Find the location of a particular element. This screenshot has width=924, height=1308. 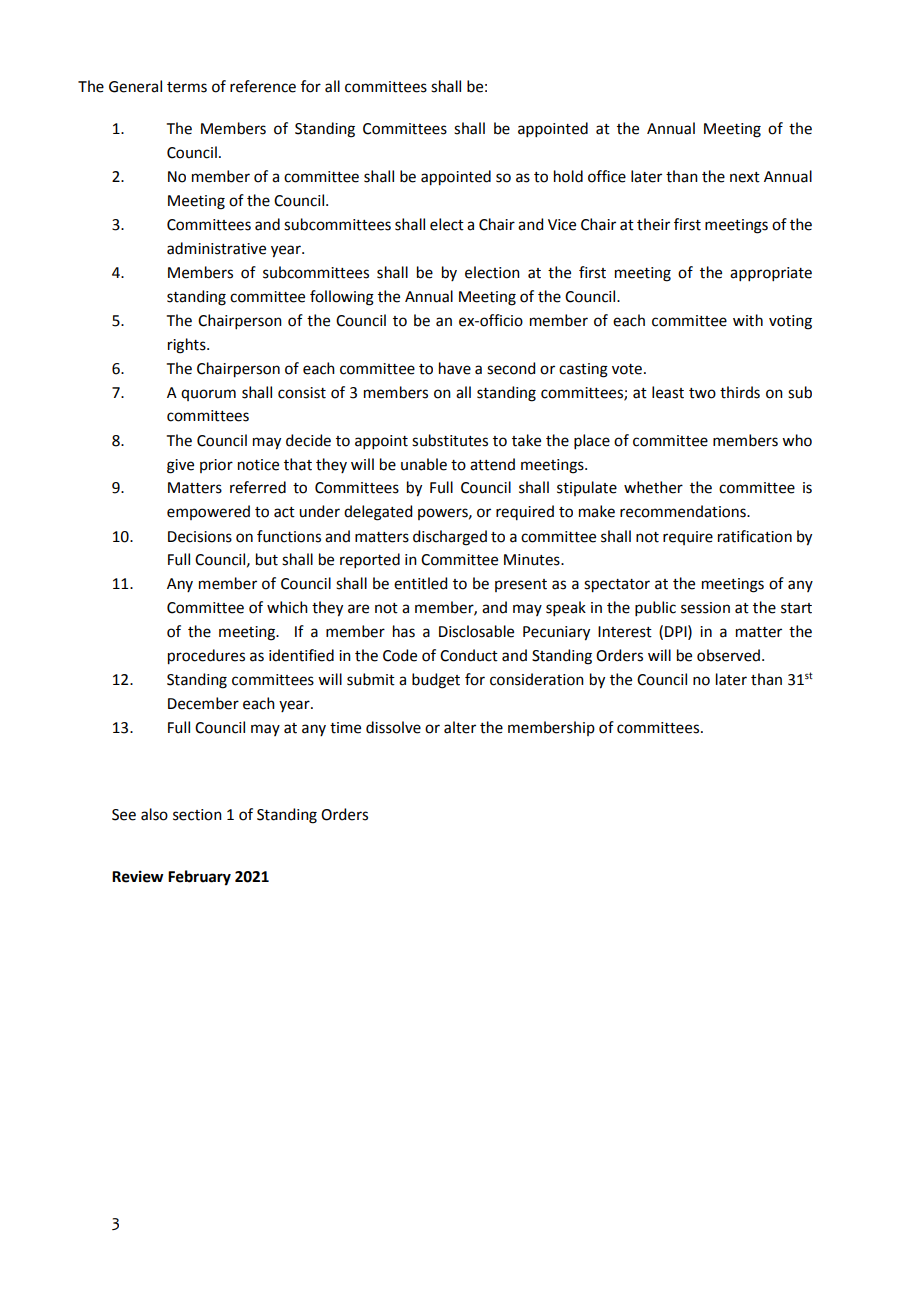

session is located at coordinates (705, 608).
